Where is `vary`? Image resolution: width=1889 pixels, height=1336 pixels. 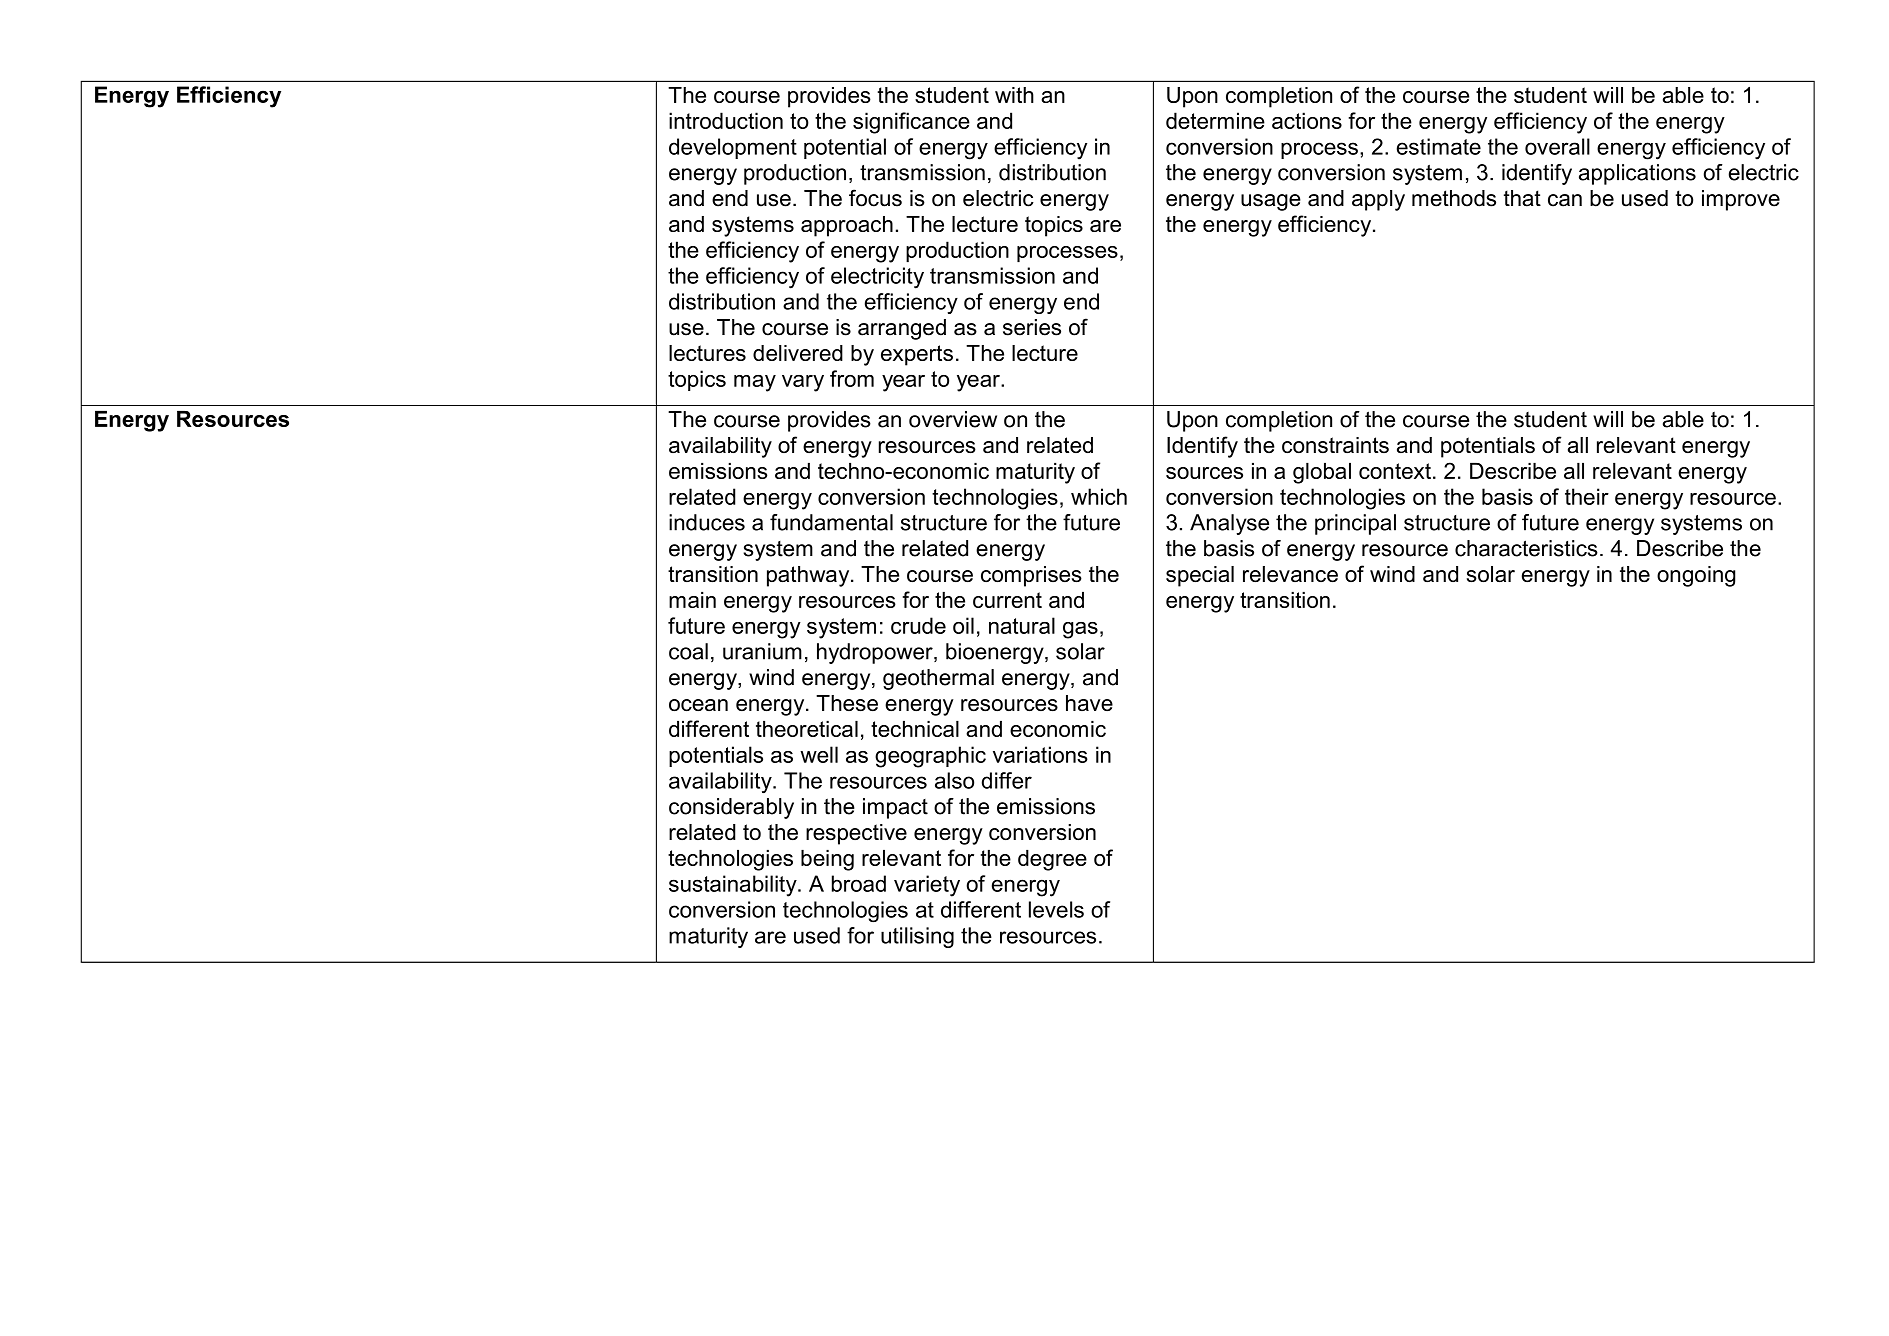 vary is located at coordinates (803, 383).
